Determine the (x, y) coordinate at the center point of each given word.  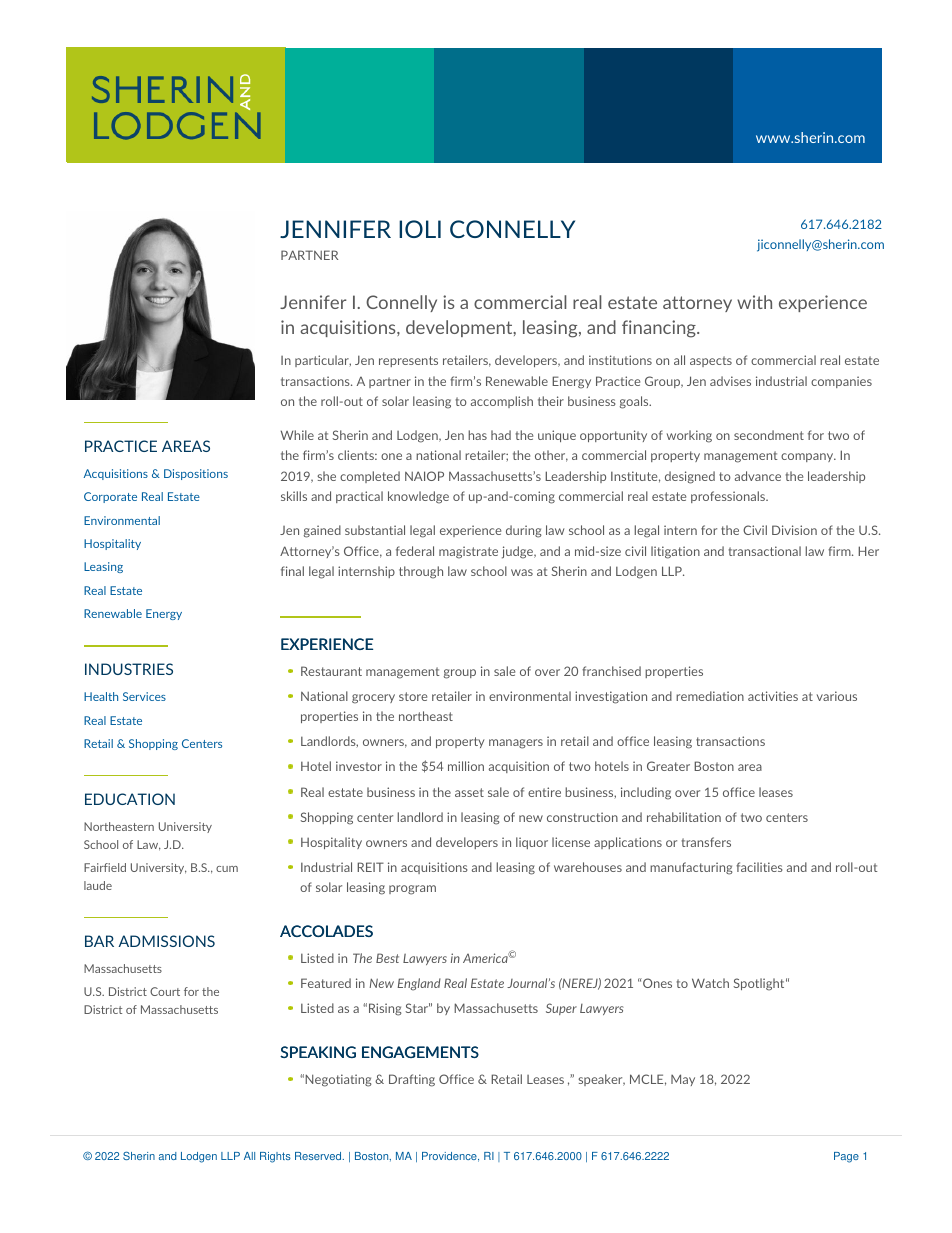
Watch (710, 983)
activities (773, 696)
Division (794, 530)
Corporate (110, 497)
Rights (275, 1157)
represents (408, 361)
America (486, 957)
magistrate (468, 552)
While (297, 435)
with (754, 302)
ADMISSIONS (166, 941)
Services (144, 696)
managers (516, 744)
